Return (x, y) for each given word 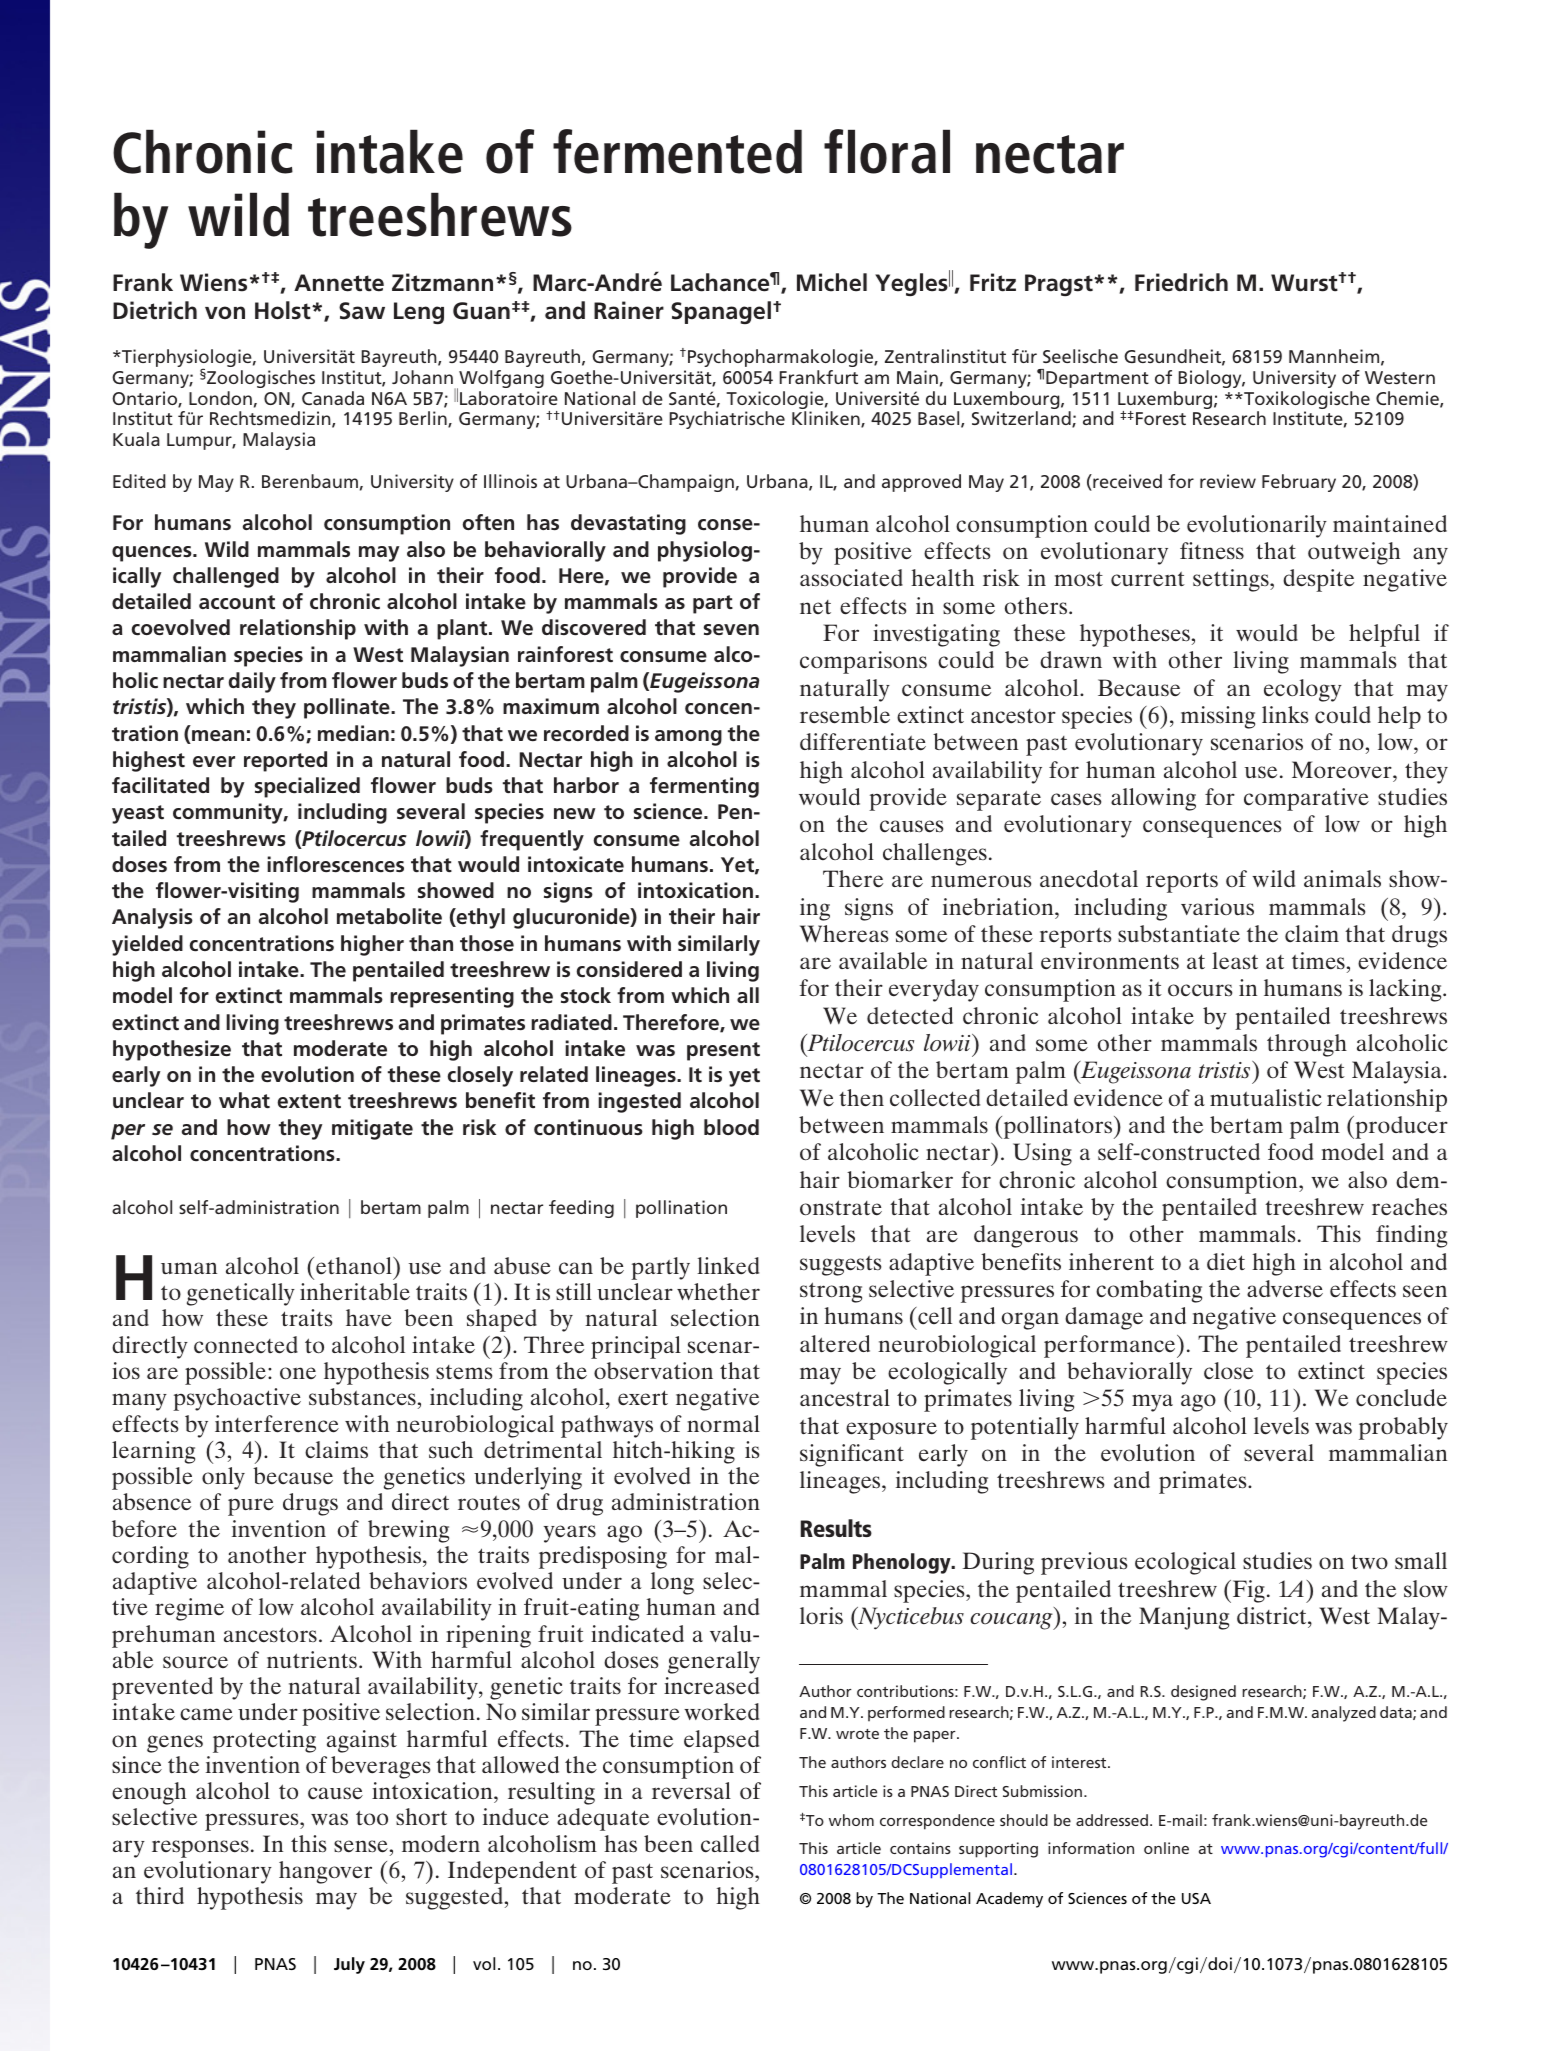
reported (285, 761)
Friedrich (1181, 282)
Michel (832, 282)
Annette (339, 283)
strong (831, 1292)
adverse (1285, 1289)
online (1166, 1848)
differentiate (863, 742)
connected (246, 1345)
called (730, 1844)
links (1285, 714)
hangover (325, 1872)
